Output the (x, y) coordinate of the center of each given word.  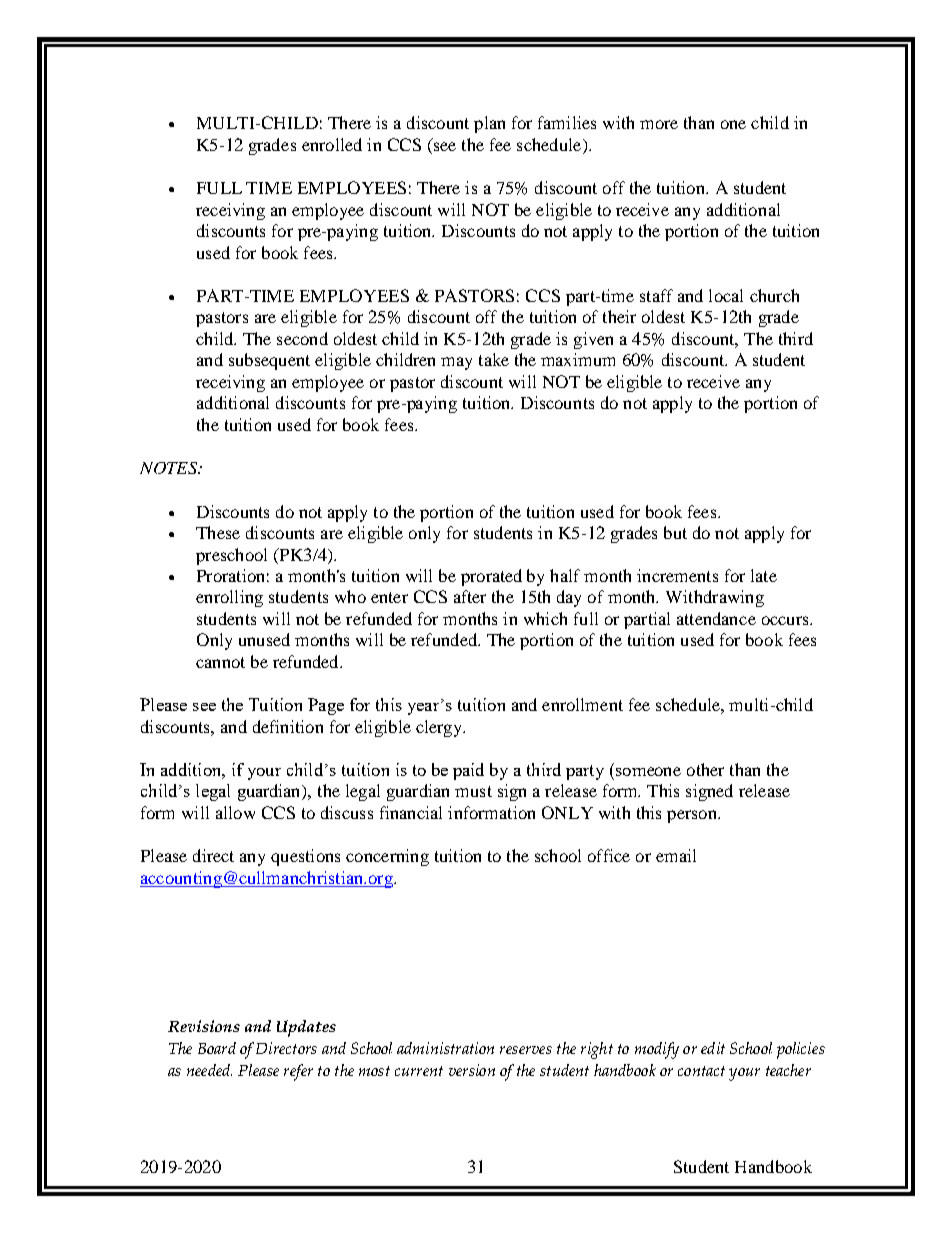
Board (217, 1048)
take (494, 359)
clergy (440, 728)
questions (305, 857)
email (676, 855)
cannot (220, 662)
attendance (716, 618)
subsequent (269, 361)
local (726, 295)
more (659, 124)
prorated (491, 577)
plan (489, 124)
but (675, 532)
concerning (387, 857)
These (218, 532)
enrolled (332, 144)
